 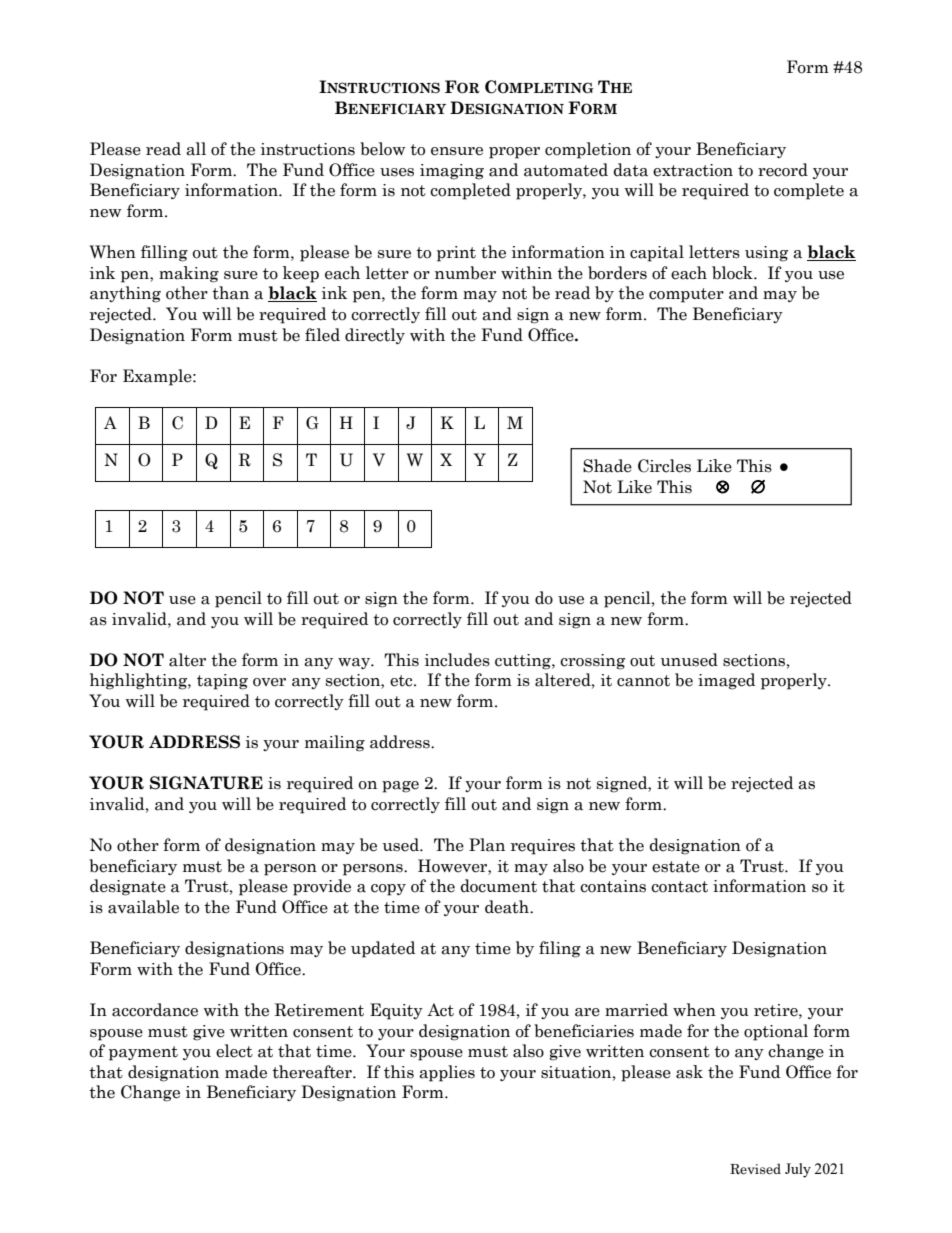 I want to click on directly, so click(x=375, y=336).
